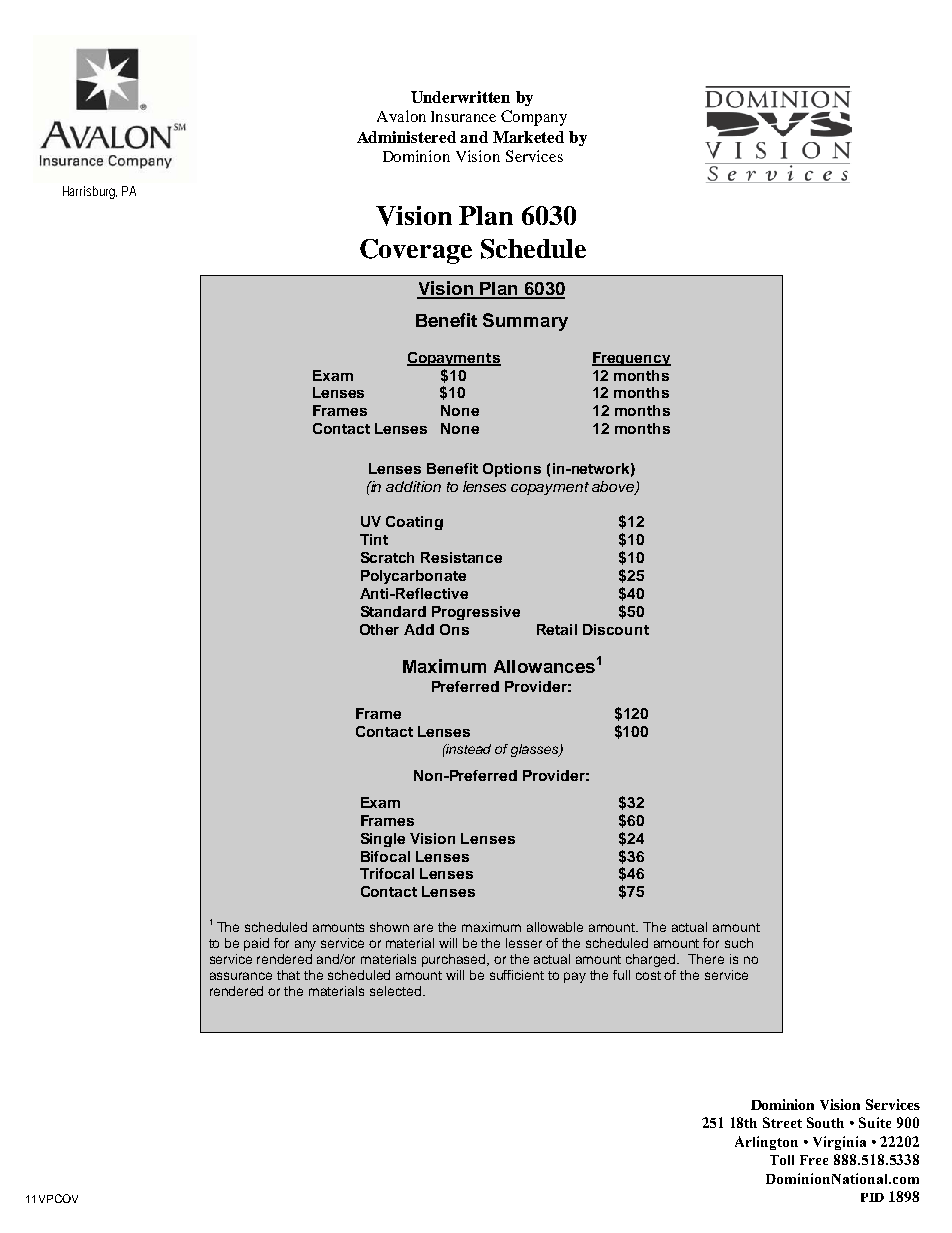 The width and height of the screenshot is (952, 1233). Describe the element at coordinates (534, 118) in the screenshot. I see `Company` at that location.
